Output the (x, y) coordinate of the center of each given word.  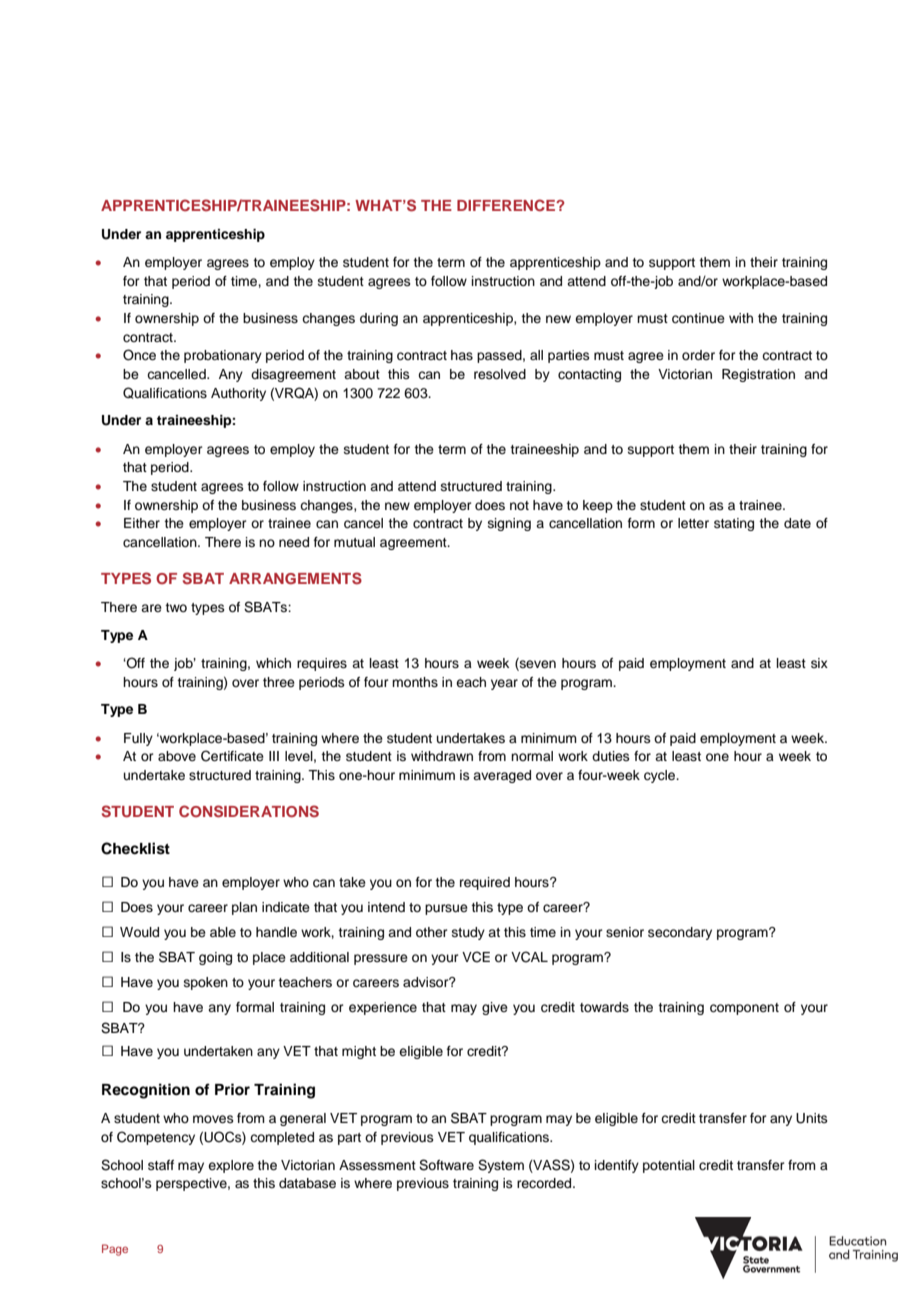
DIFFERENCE (507, 205)
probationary (223, 356)
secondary (680, 933)
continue (698, 318)
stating (734, 524)
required (485, 883)
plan (244, 908)
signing (509, 524)
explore (231, 1166)
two (176, 607)
